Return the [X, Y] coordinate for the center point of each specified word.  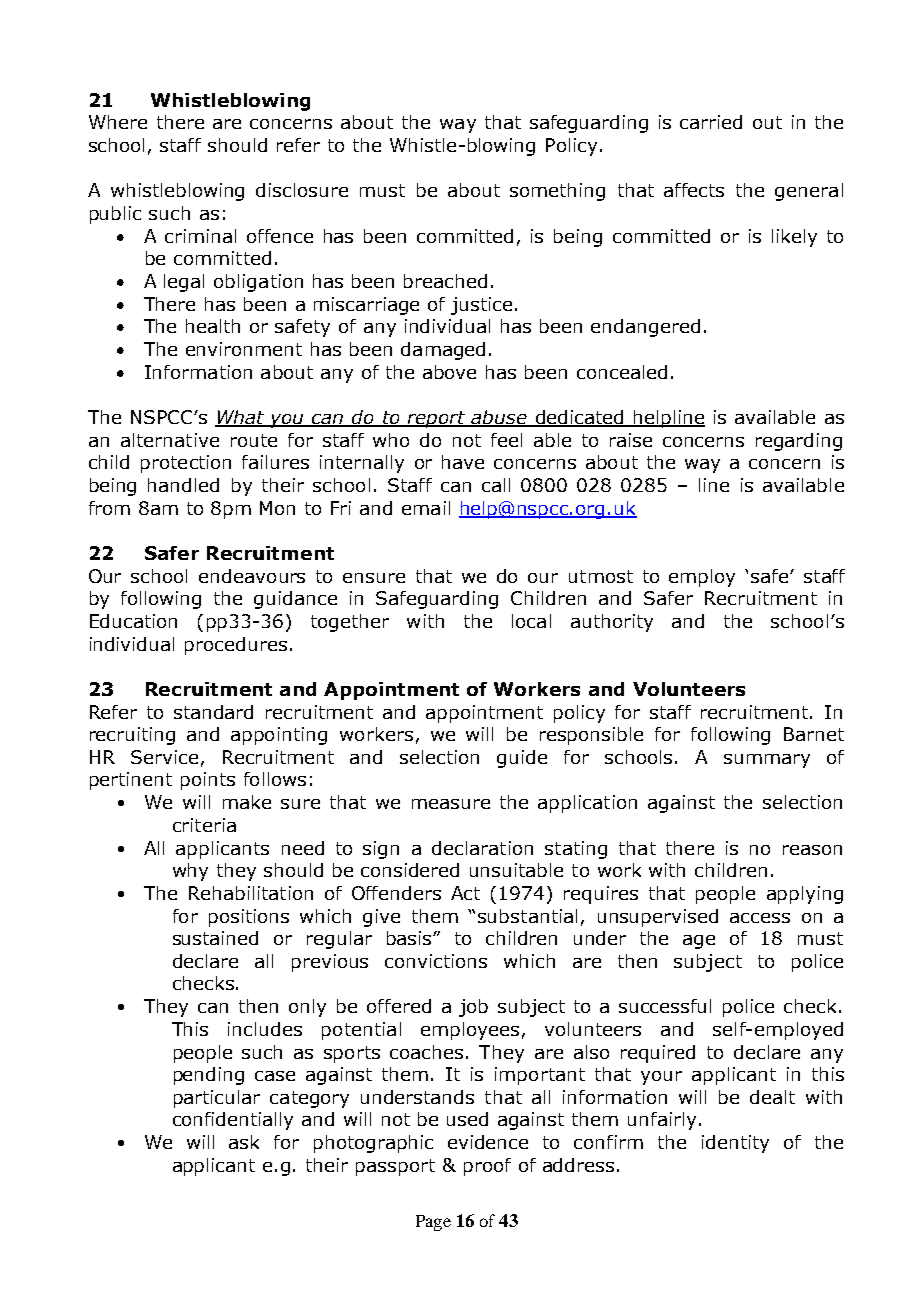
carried [711, 122]
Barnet [814, 734]
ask [244, 1142]
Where [118, 122]
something [557, 192]
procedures [236, 646]
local [531, 621]
